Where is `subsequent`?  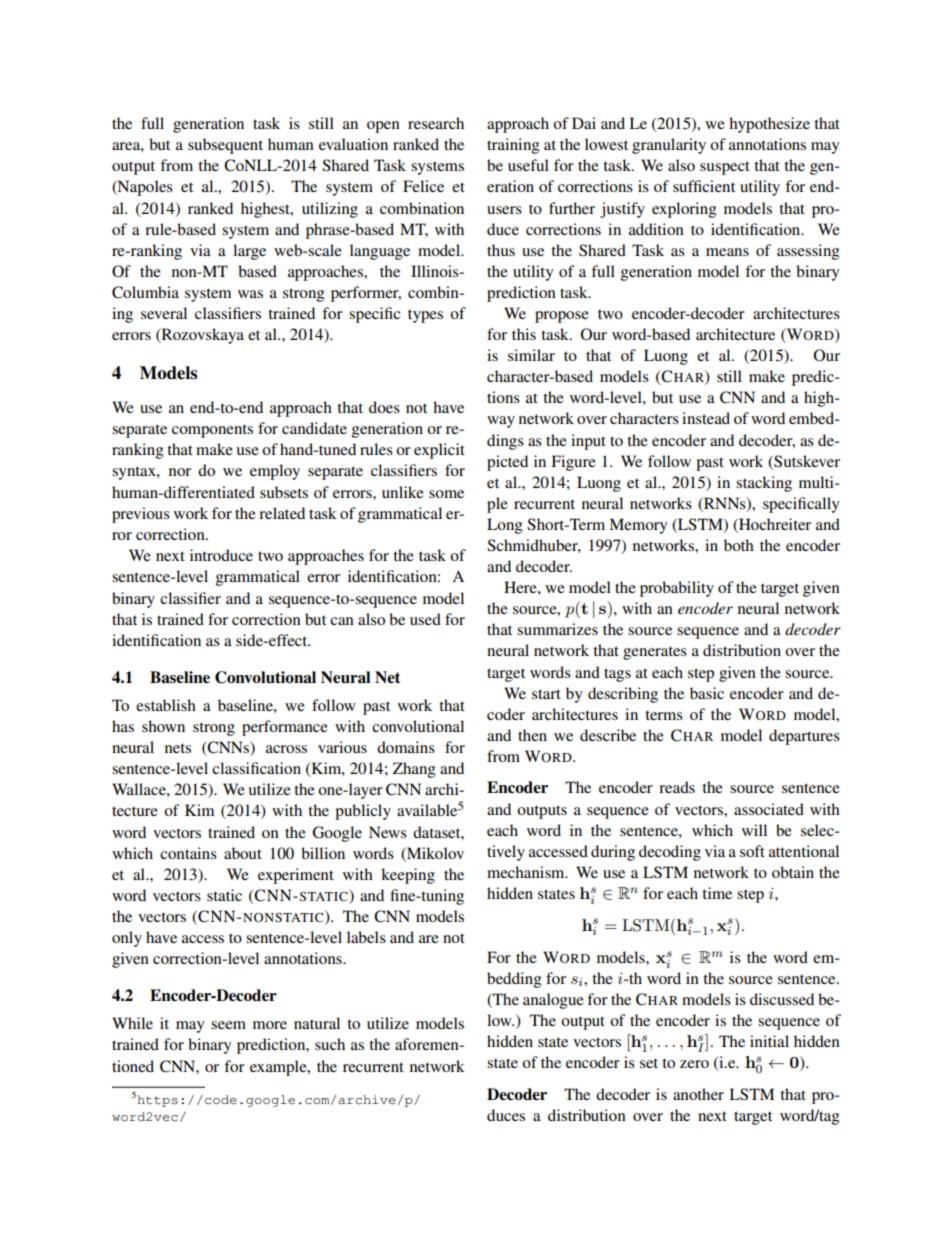 subsequent is located at coordinates (225, 146).
